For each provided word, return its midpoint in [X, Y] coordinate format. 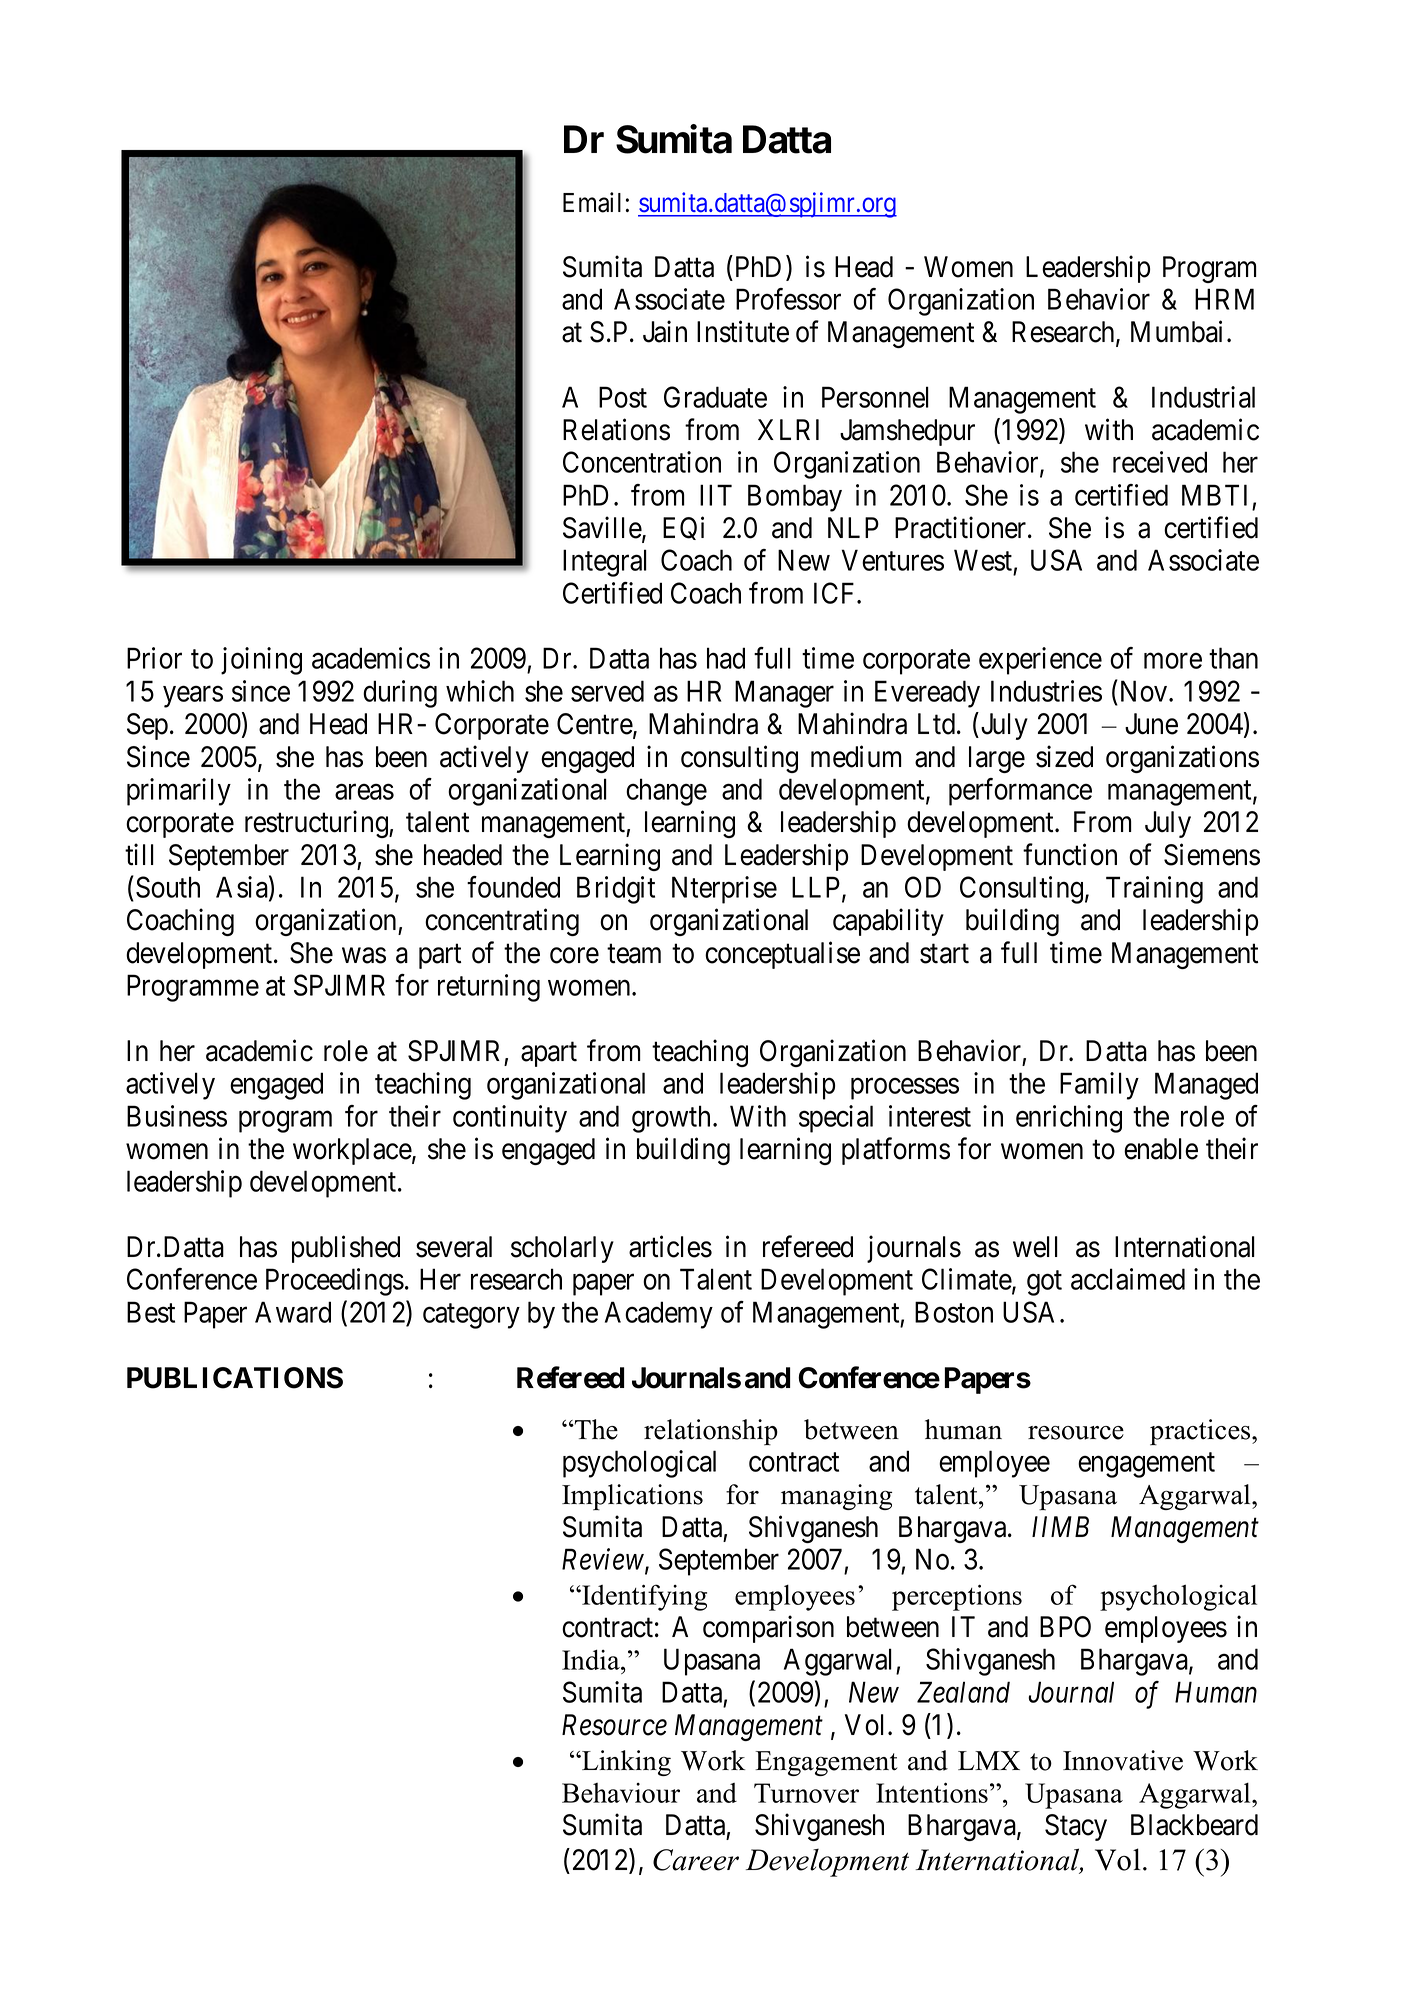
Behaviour [621, 1793]
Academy [659, 1315]
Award [293, 1312]
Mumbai [1176, 332]
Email [592, 202]
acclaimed [1128, 1279]
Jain [665, 332]
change [666, 792]
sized [1064, 756]
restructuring [317, 824]
